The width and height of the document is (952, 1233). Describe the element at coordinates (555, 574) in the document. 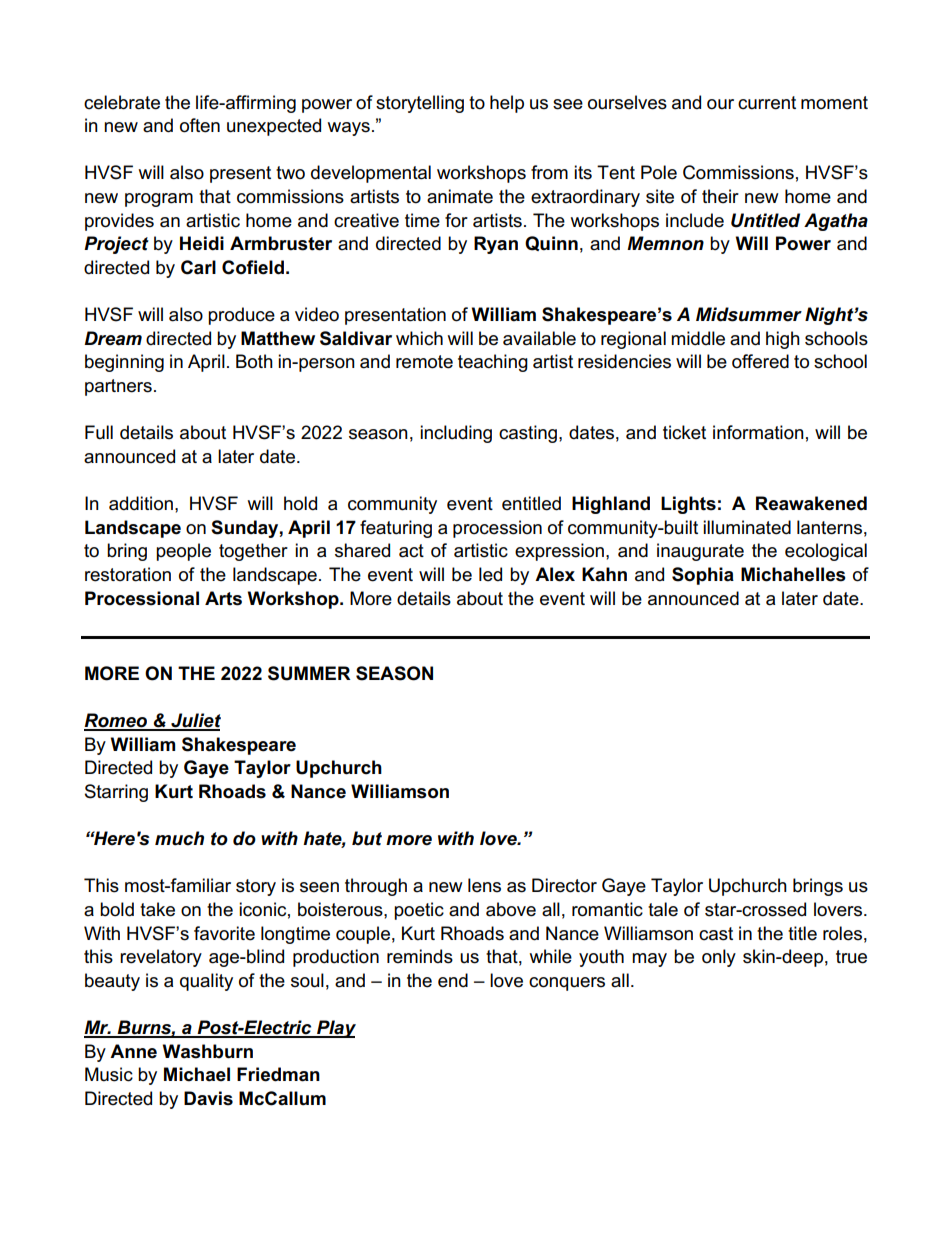

I see `Alex` at that location.
